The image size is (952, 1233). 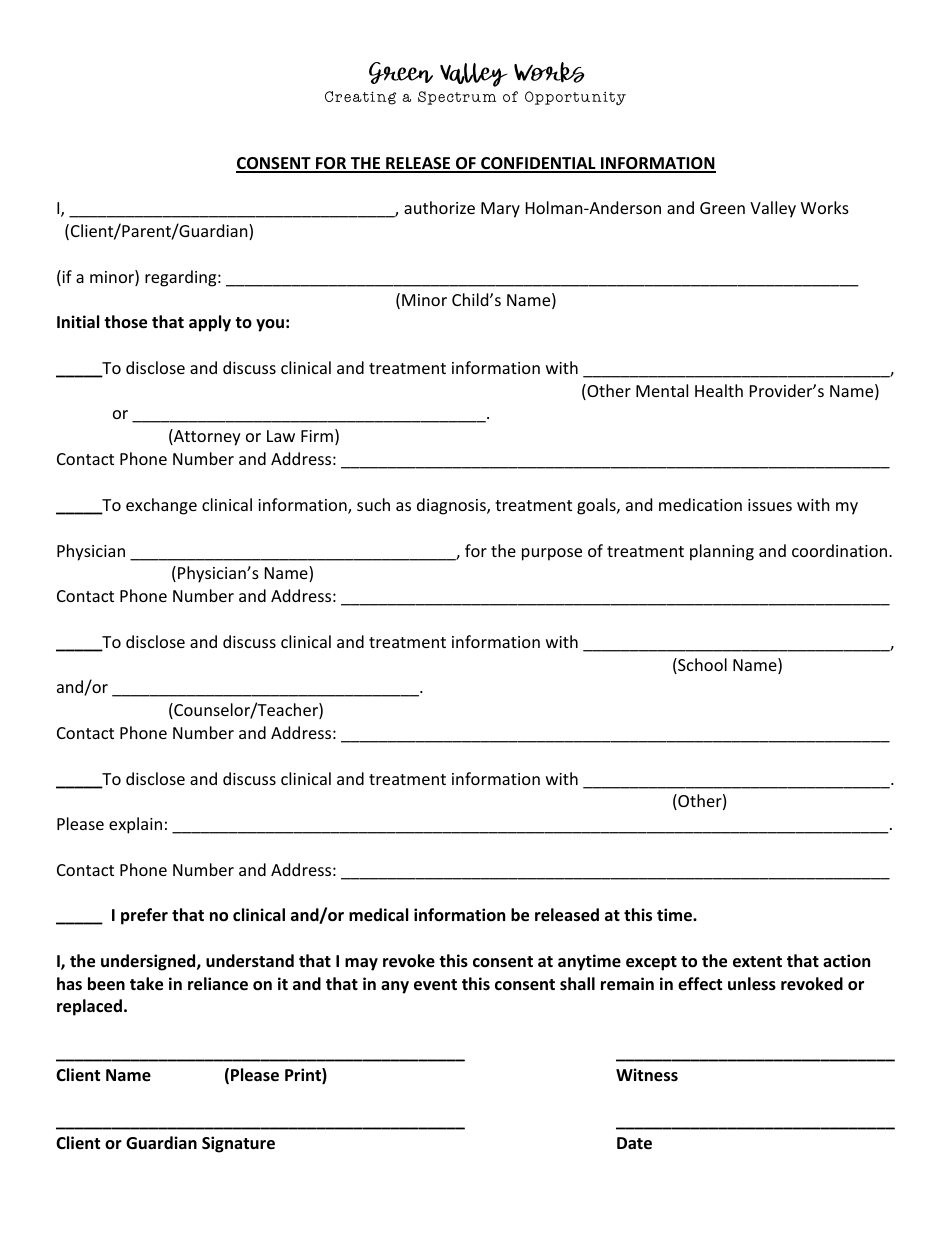 I want to click on School, so click(x=701, y=666).
